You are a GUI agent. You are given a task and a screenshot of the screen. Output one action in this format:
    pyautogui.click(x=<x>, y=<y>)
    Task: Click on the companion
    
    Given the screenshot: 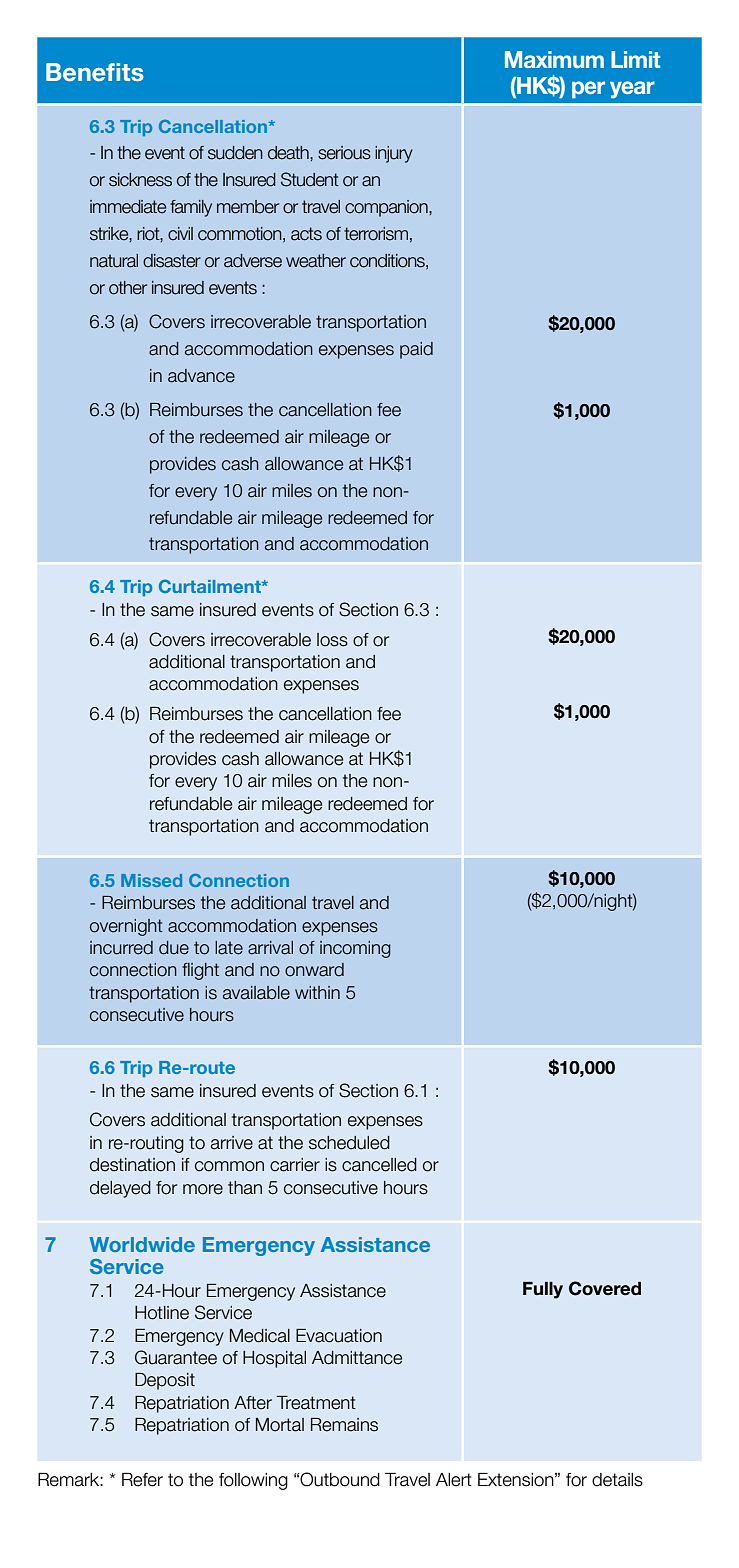 What is the action you would take?
    pyautogui.click(x=387, y=208)
